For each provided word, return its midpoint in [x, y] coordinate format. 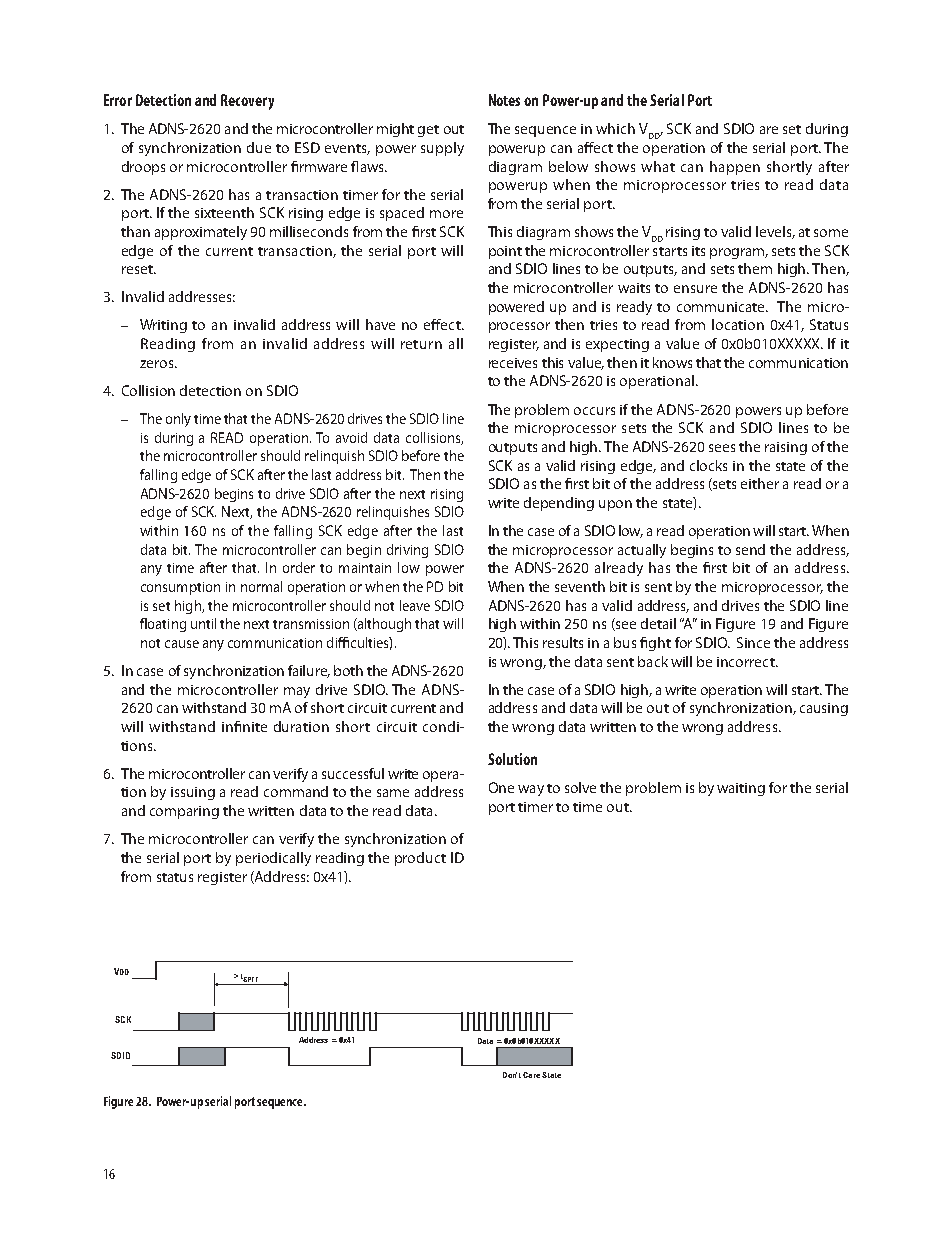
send [750, 549]
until [203, 623]
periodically [273, 859]
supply [442, 149]
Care [531, 1075]
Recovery [247, 102]
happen [735, 168]
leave [415, 605]
